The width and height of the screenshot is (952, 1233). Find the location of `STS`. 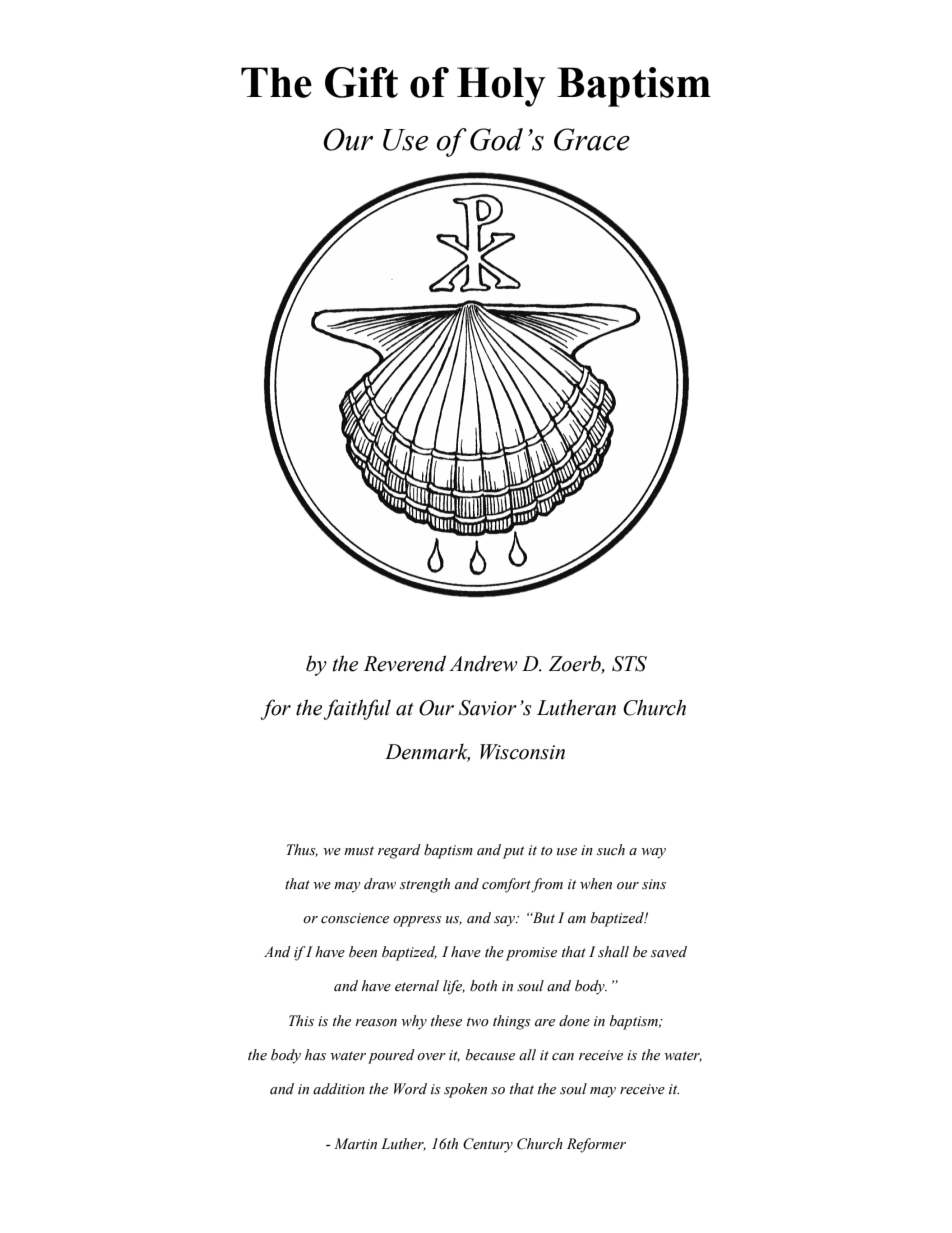

STS is located at coordinates (629, 664).
